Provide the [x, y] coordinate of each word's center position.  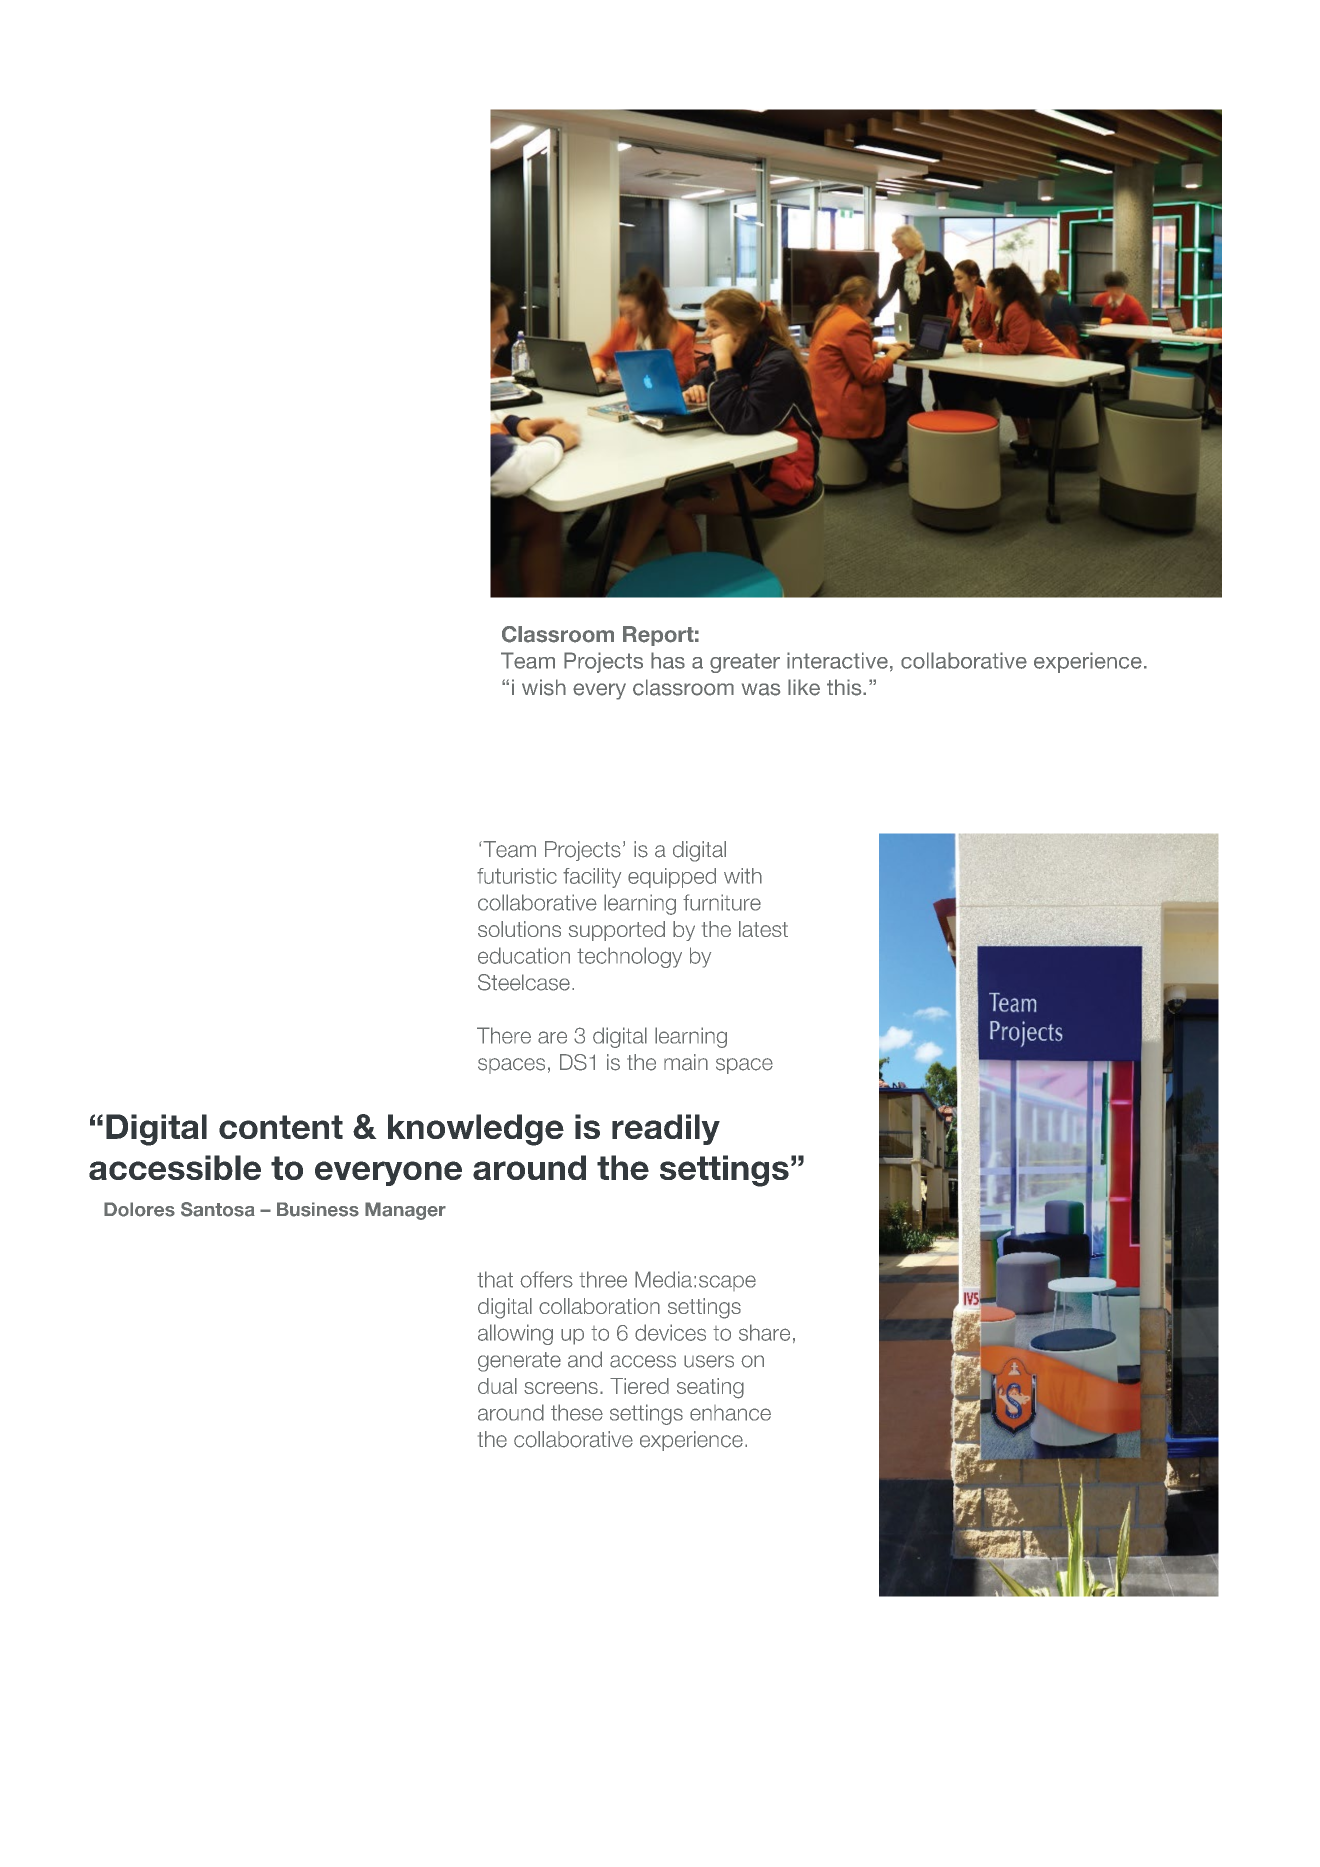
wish [544, 687]
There [504, 1035]
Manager [405, 1211]
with [743, 876]
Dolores [139, 1209]
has [668, 660]
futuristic [517, 876]
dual [497, 1386]
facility [592, 878]
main [686, 1062]
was [761, 689]
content [281, 1127]
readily [666, 1129]
